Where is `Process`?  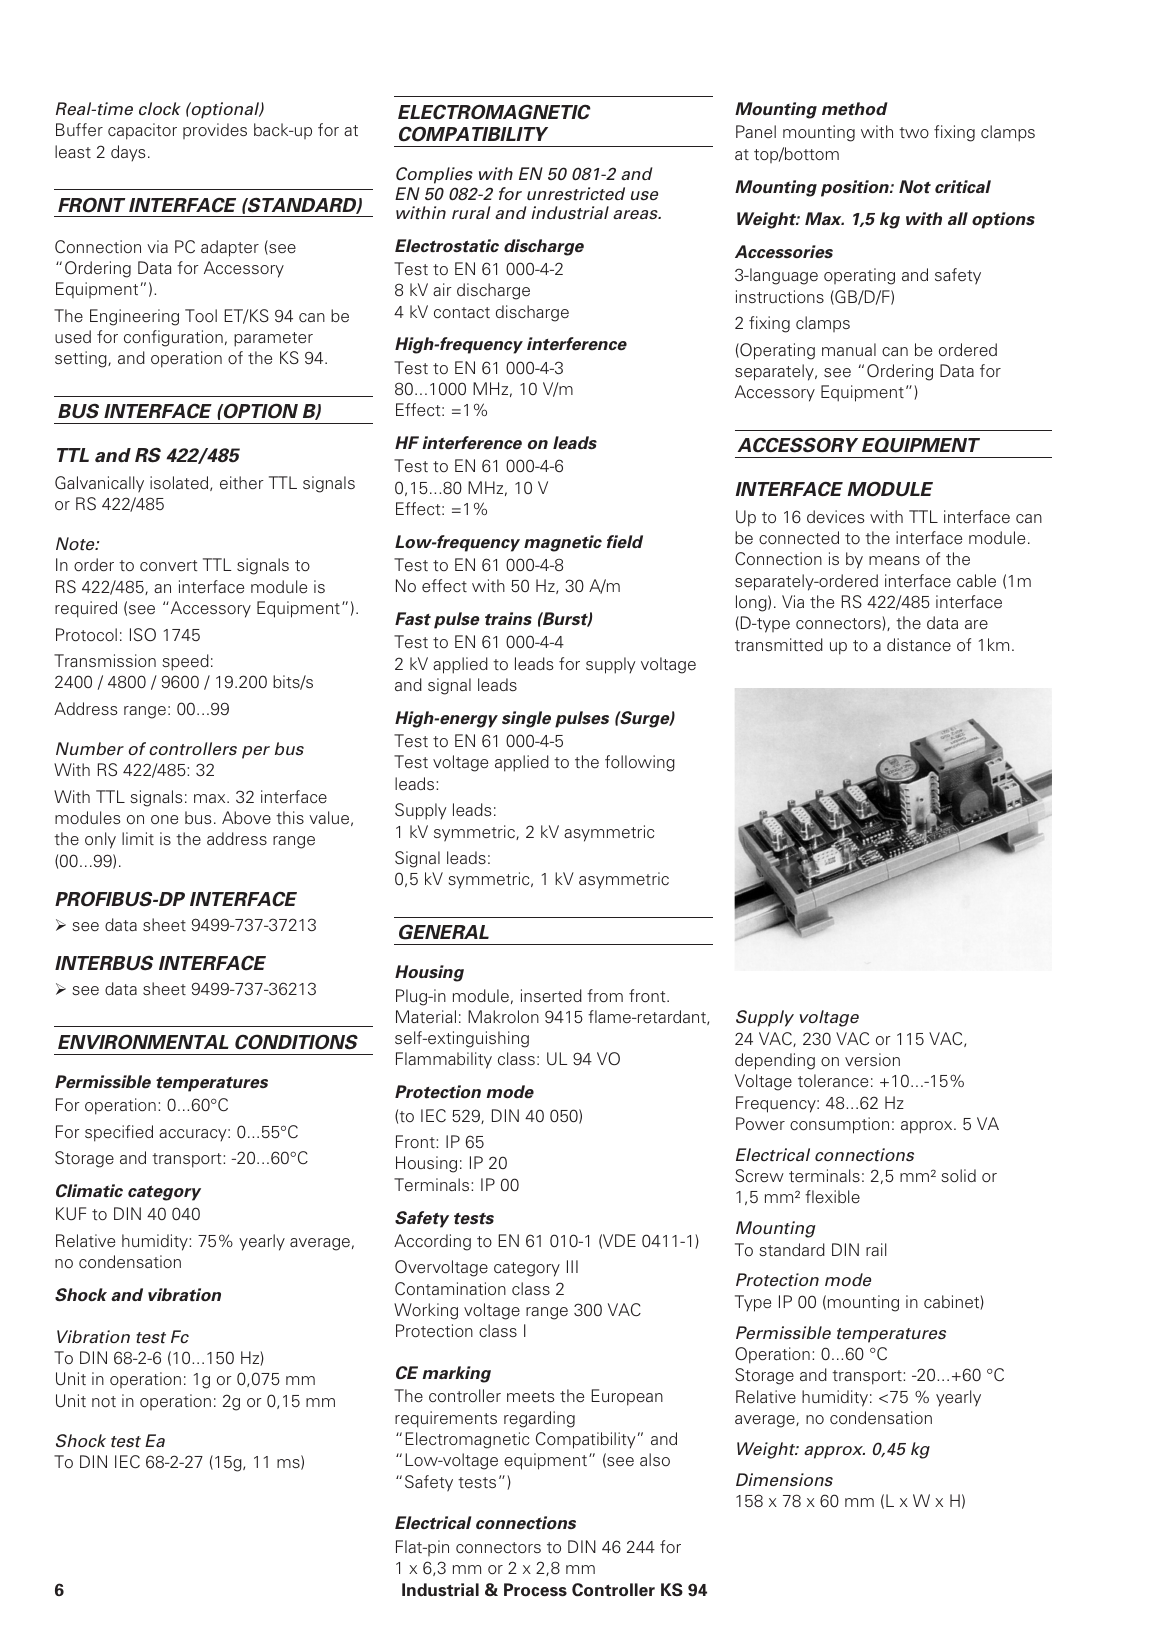
Process is located at coordinates (535, 1590).
